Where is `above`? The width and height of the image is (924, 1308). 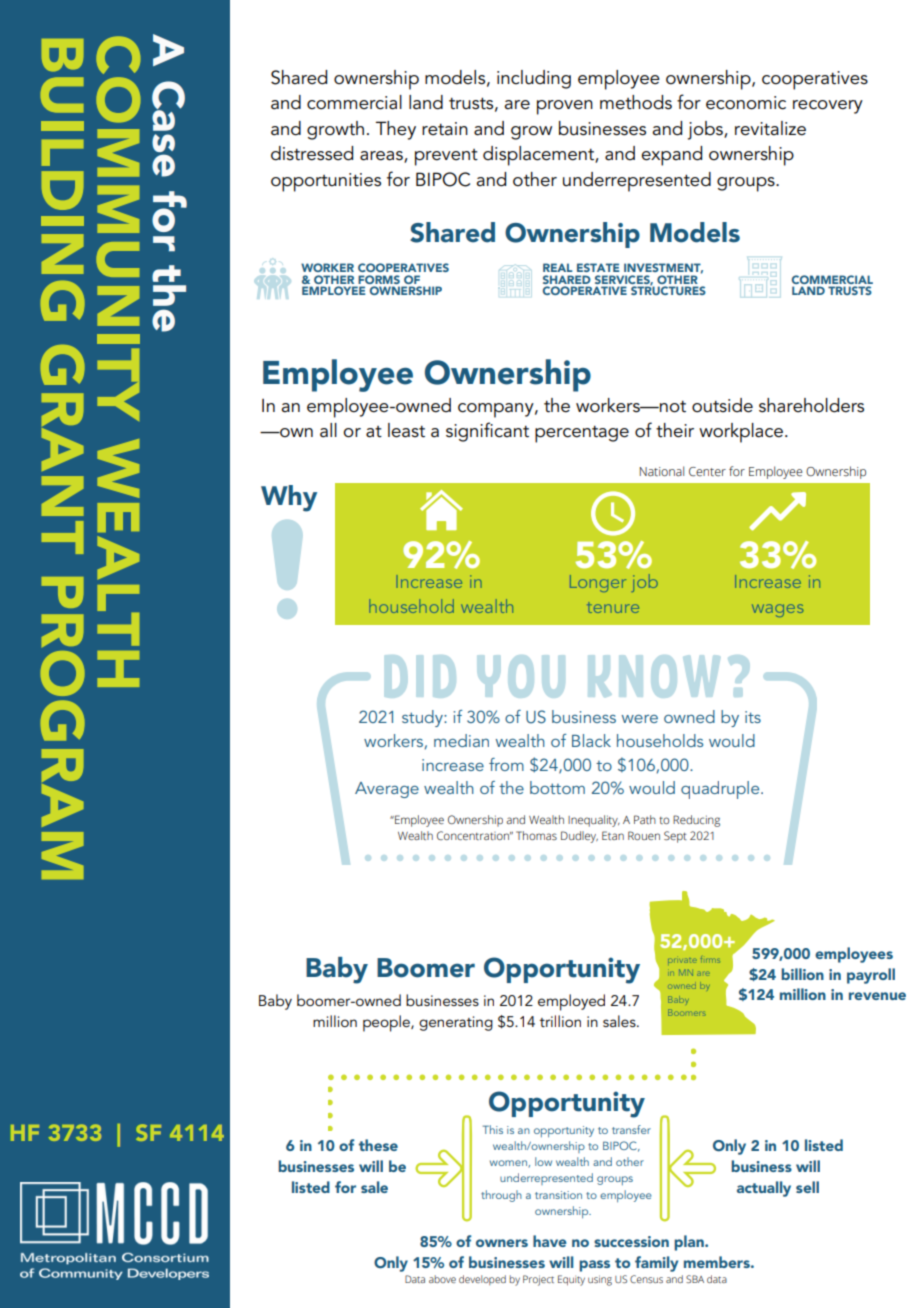 above is located at coordinates (442, 1279).
